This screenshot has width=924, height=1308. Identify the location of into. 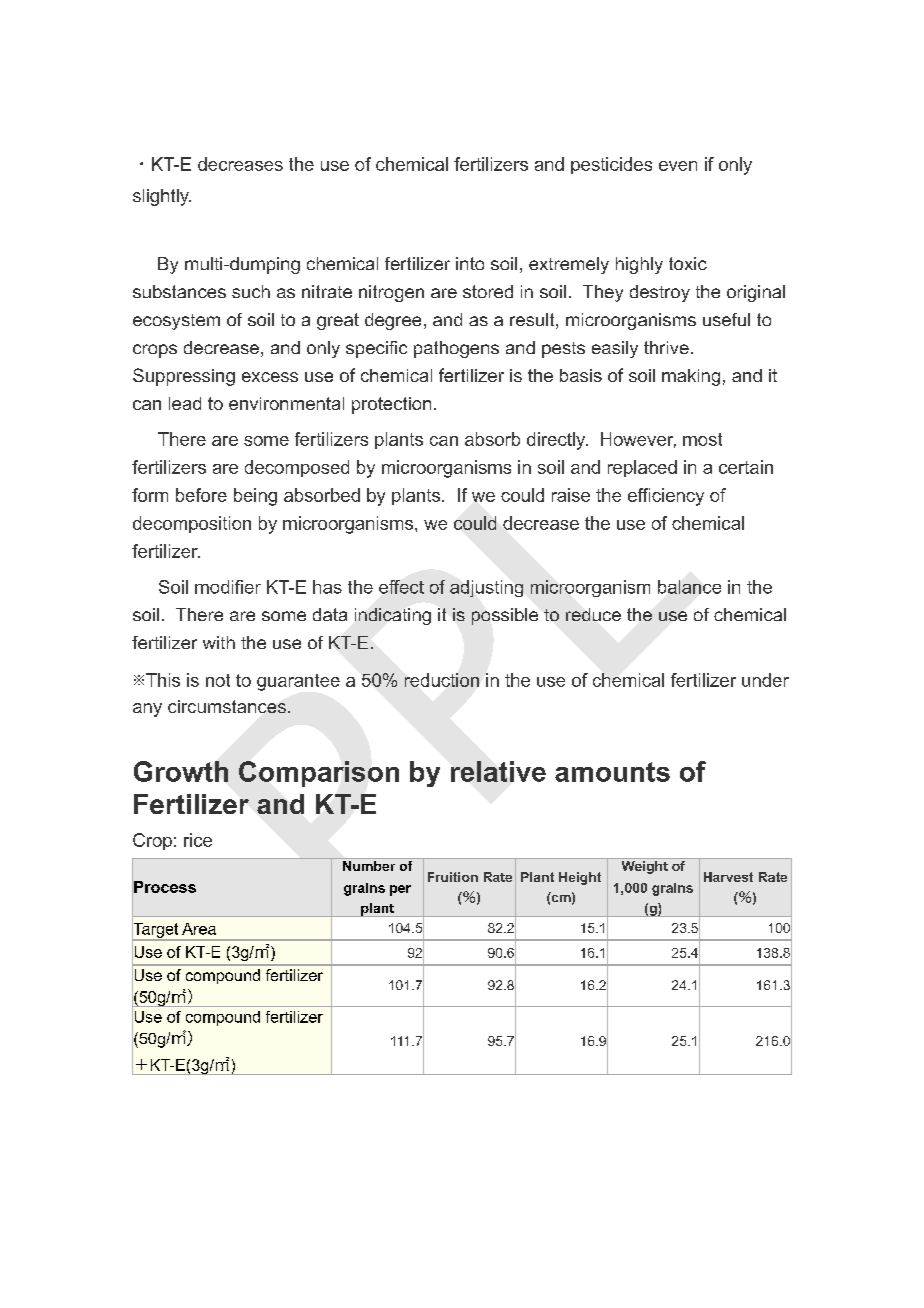
(470, 263).
